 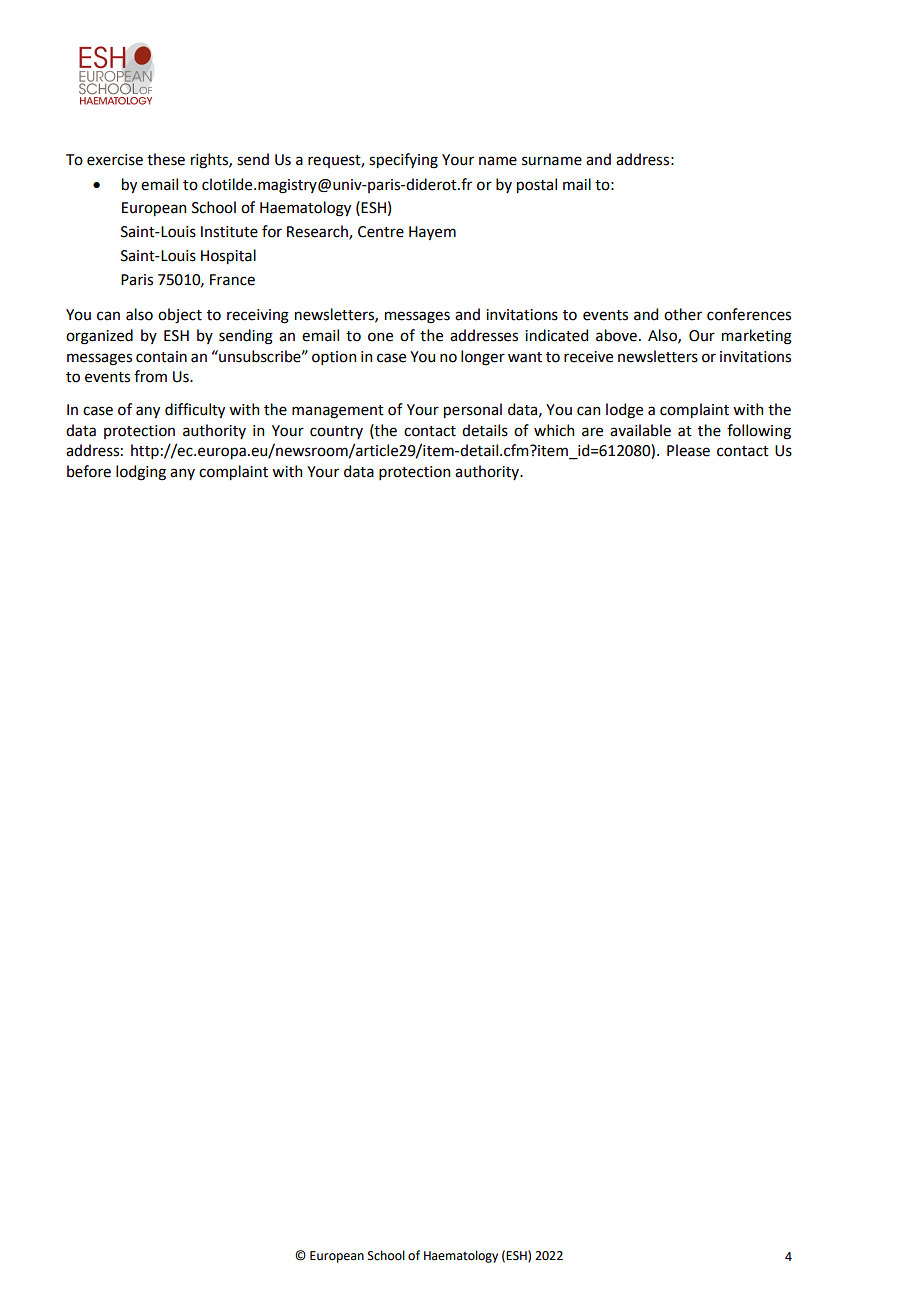 What do you see at coordinates (141, 473) in the page?
I see `lodging` at bounding box center [141, 473].
